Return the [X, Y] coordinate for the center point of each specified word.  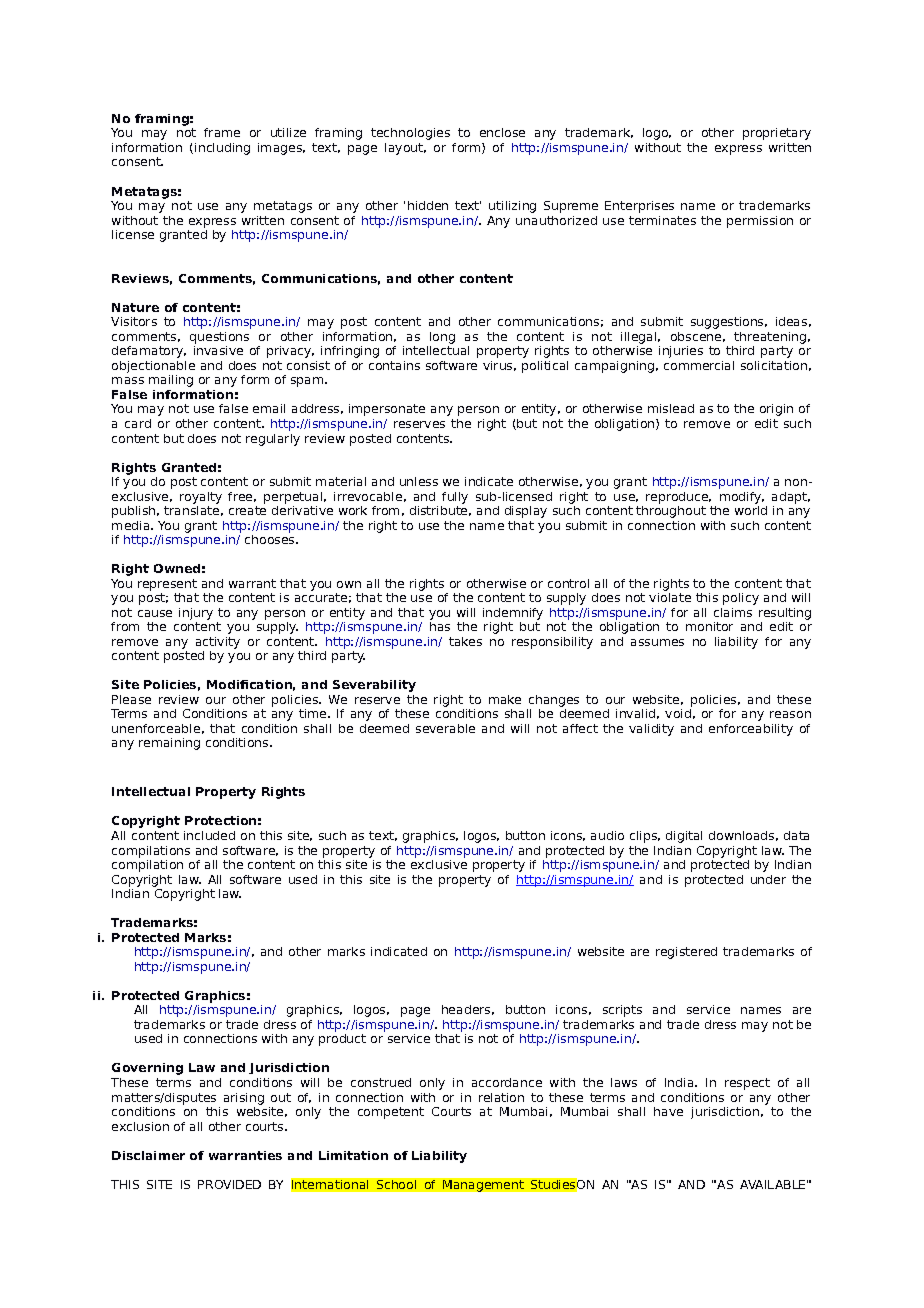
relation [501, 1097]
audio [607, 835]
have [668, 1111]
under [768, 879]
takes [465, 641]
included [209, 835]
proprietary [777, 134]
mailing [171, 381]
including [222, 149]
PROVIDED [229, 1184]
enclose [502, 132]
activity [218, 643]
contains [394, 365]
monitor [709, 626]
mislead [671, 408]
